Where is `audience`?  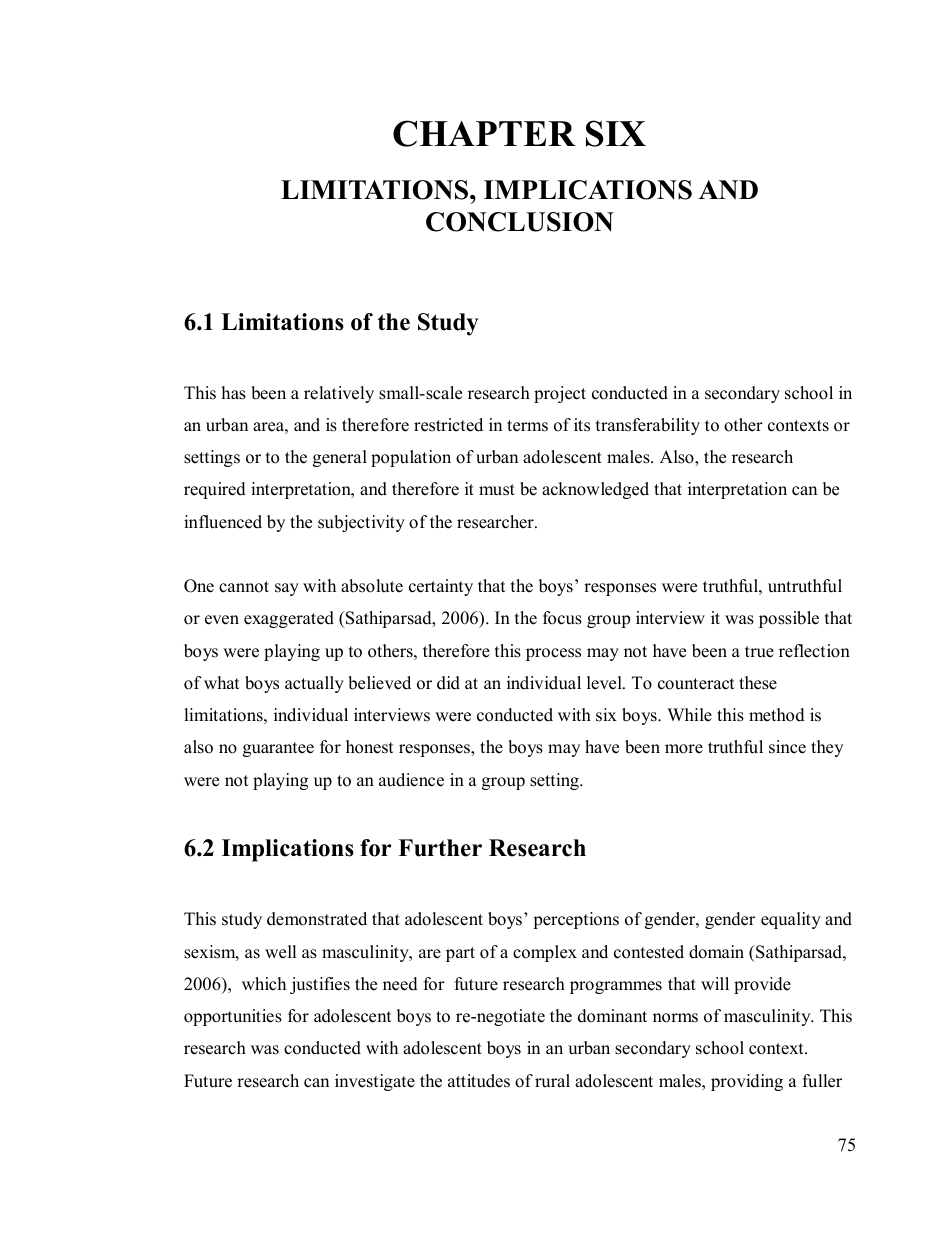
audience is located at coordinates (411, 780).
